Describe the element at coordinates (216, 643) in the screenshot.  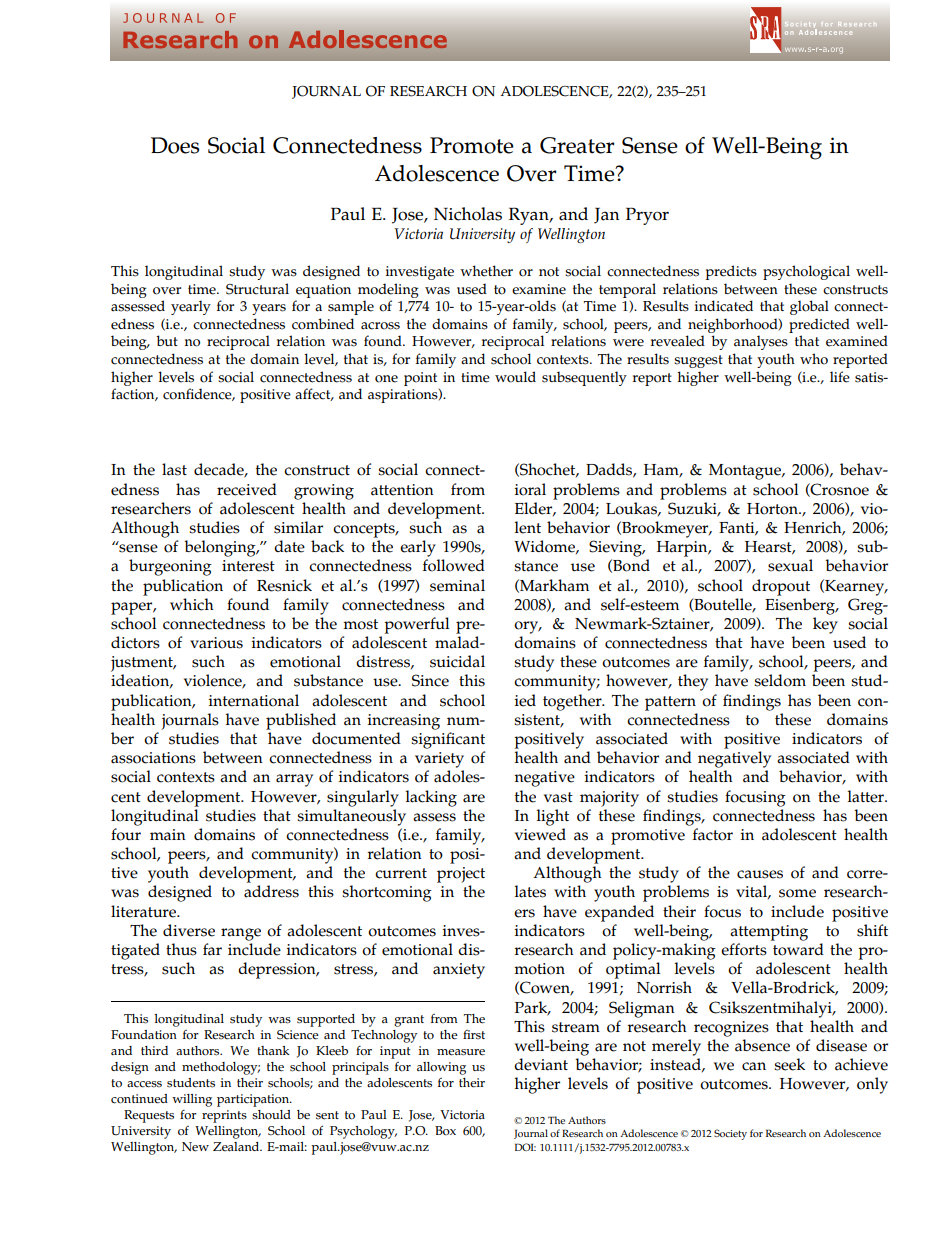
I see `various` at that location.
